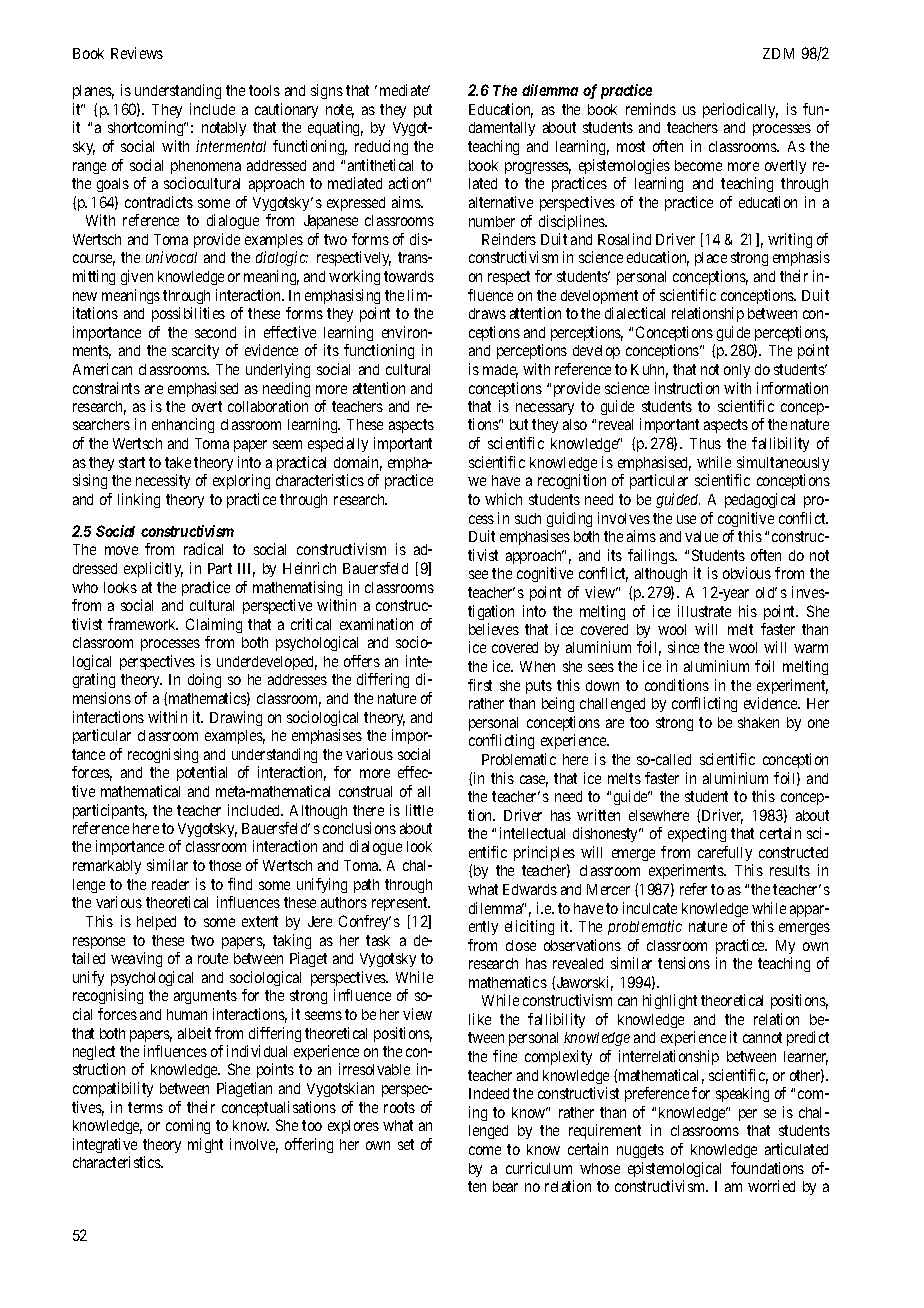 This screenshot has height=1308, width=924. Describe the element at coordinates (740, 110) in the screenshot. I see `periodically` at that location.
